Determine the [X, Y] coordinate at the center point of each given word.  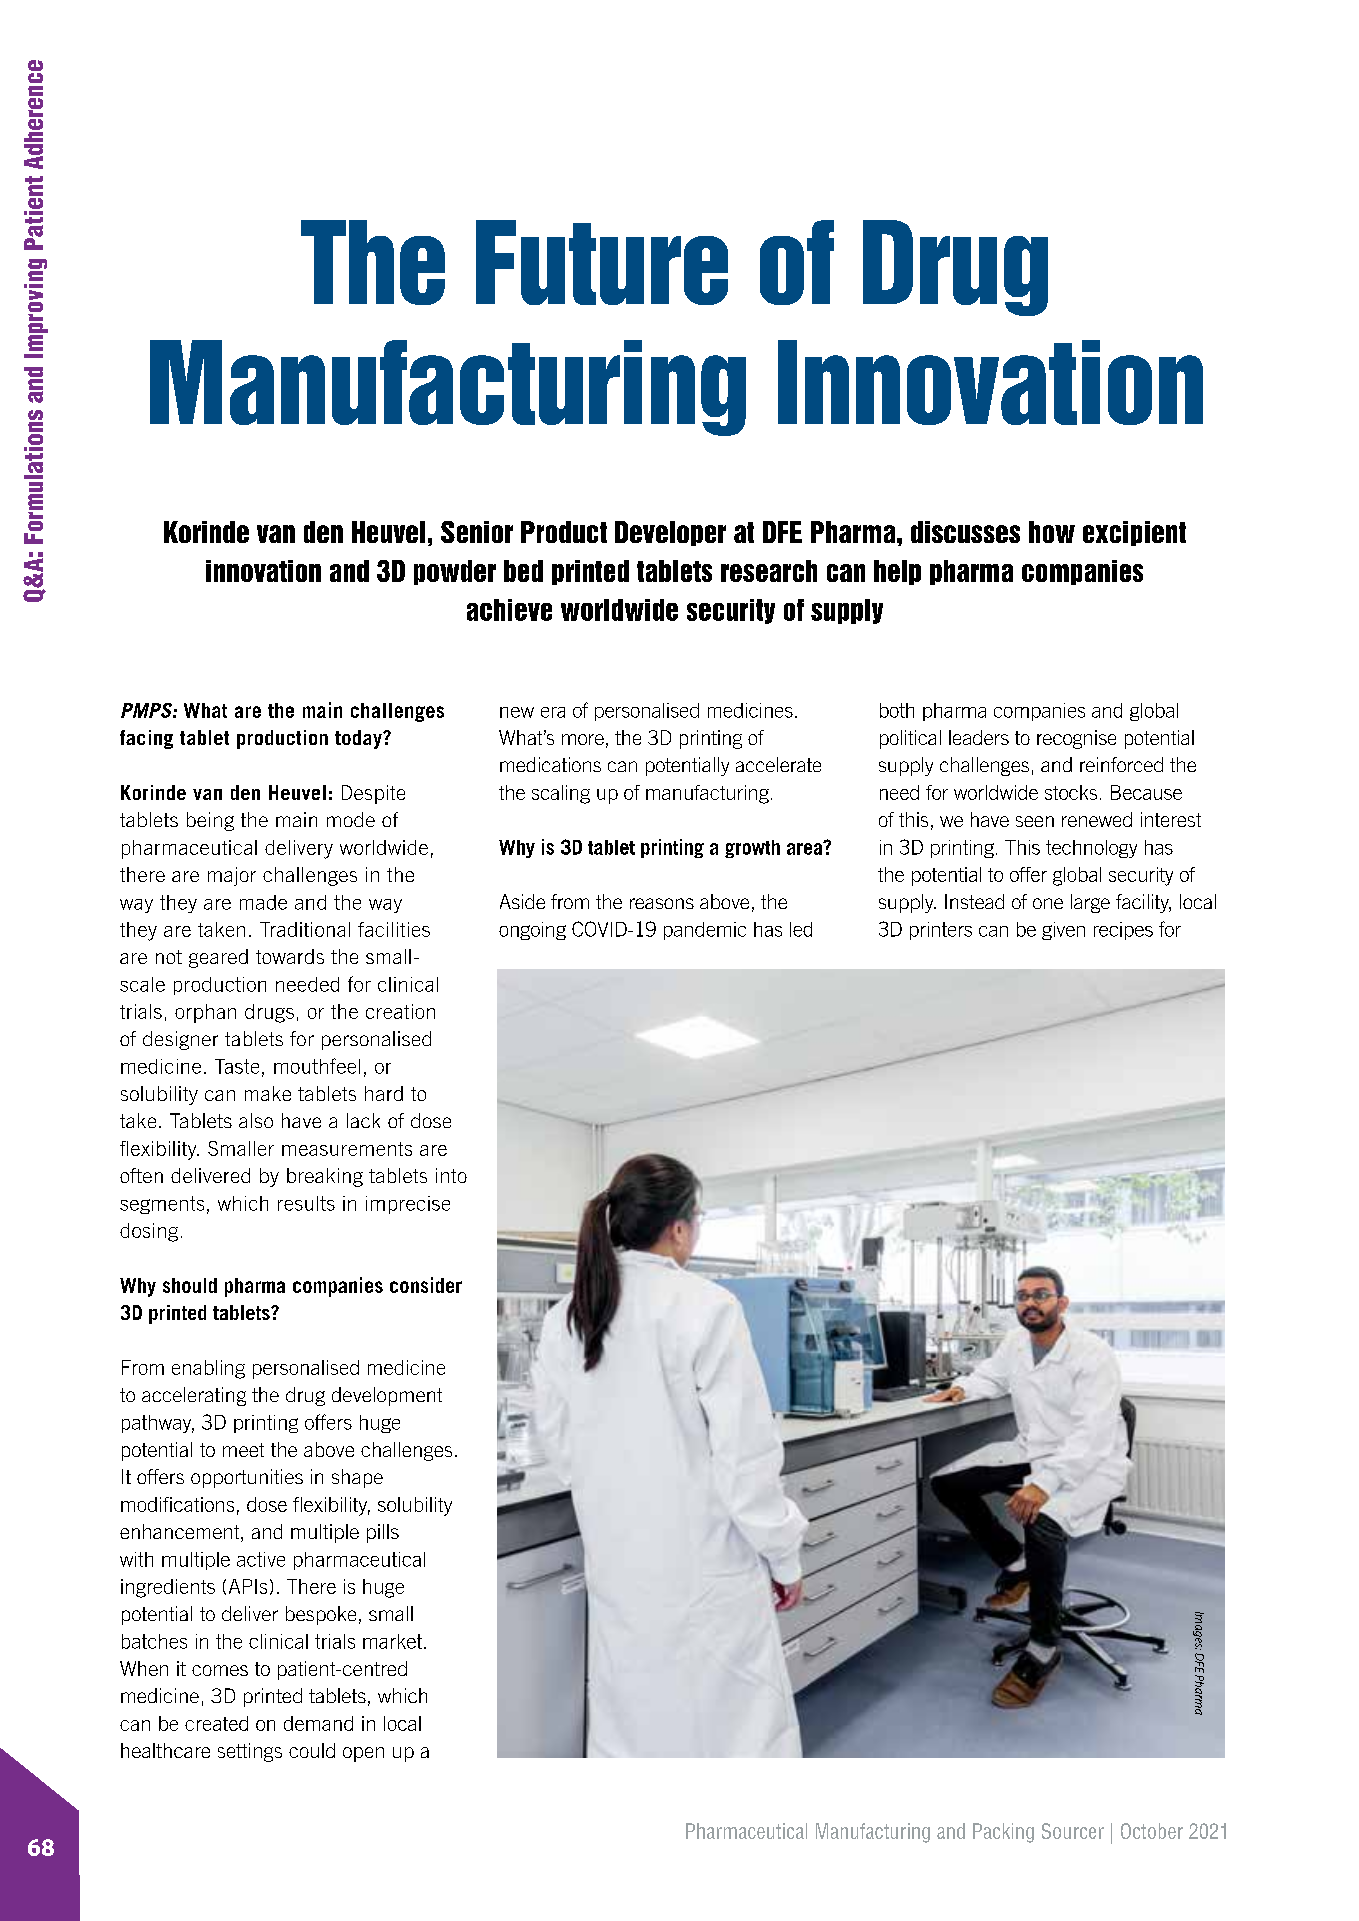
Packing [1003, 1833]
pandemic [705, 931]
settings [250, 1752]
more [583, 739]
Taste [237, 1066]
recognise [1076, 739]
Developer [670, 533]
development [387, 1396]
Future [602, 262]
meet [243, 1450]
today [359, 739]
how [1052, 532]
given [1063, 931]
